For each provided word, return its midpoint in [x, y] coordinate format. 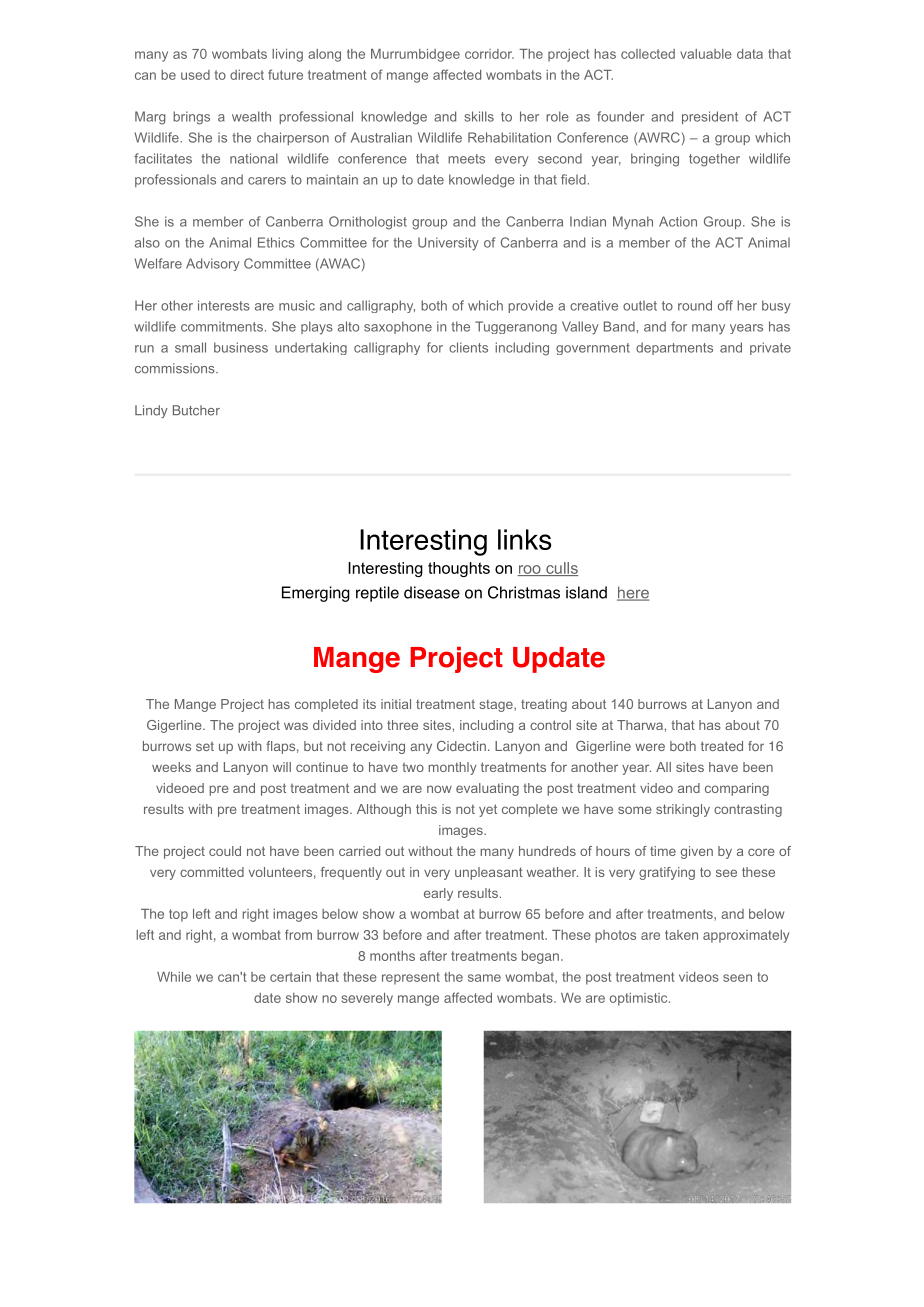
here [633, 593]
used [195, 75]
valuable [706, 54]
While [174, 977]
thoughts [459, 569]
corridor [489, 54]
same [484, 978]
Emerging [316, 594]
